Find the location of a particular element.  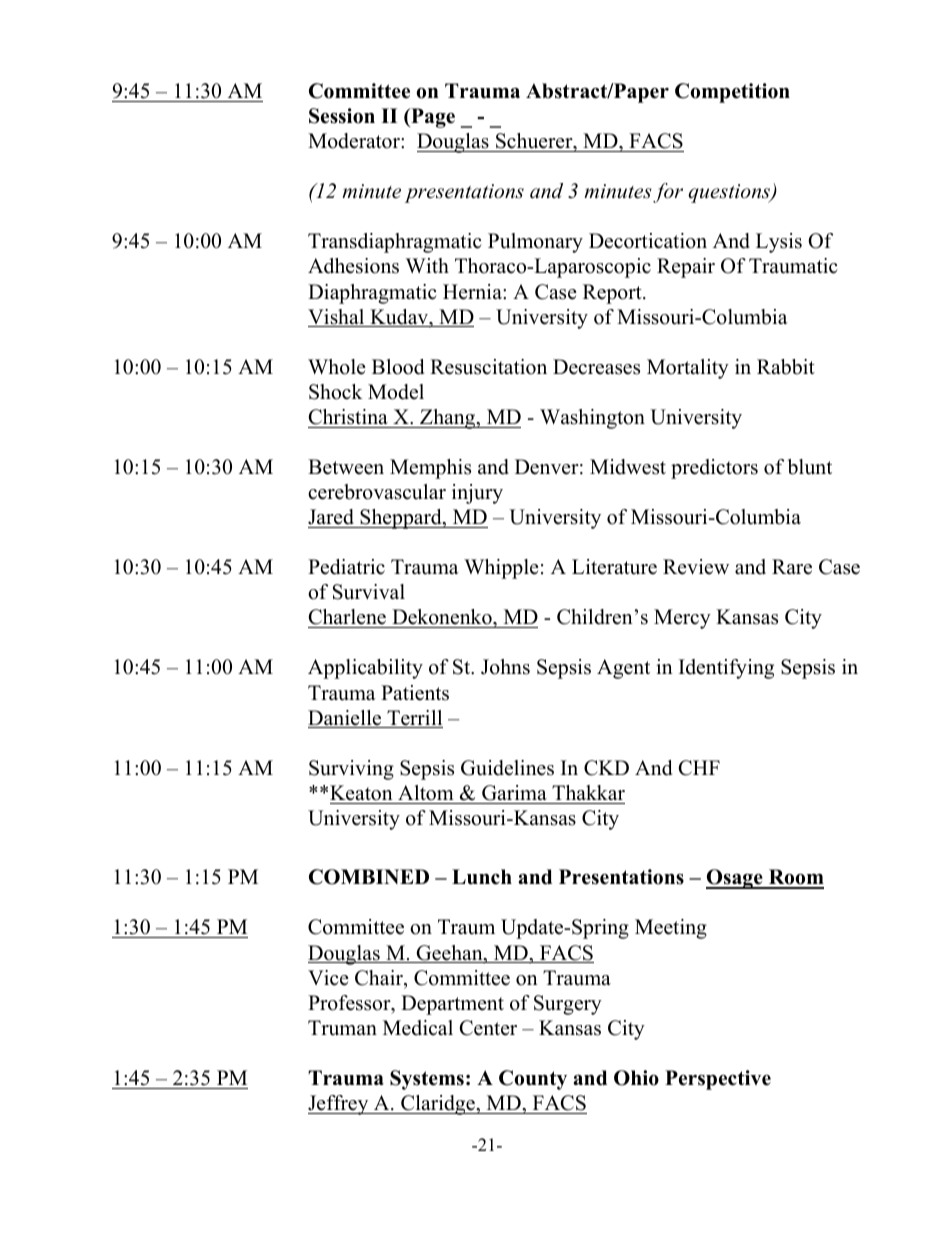

Competition is located at coordinates (732, 93).
